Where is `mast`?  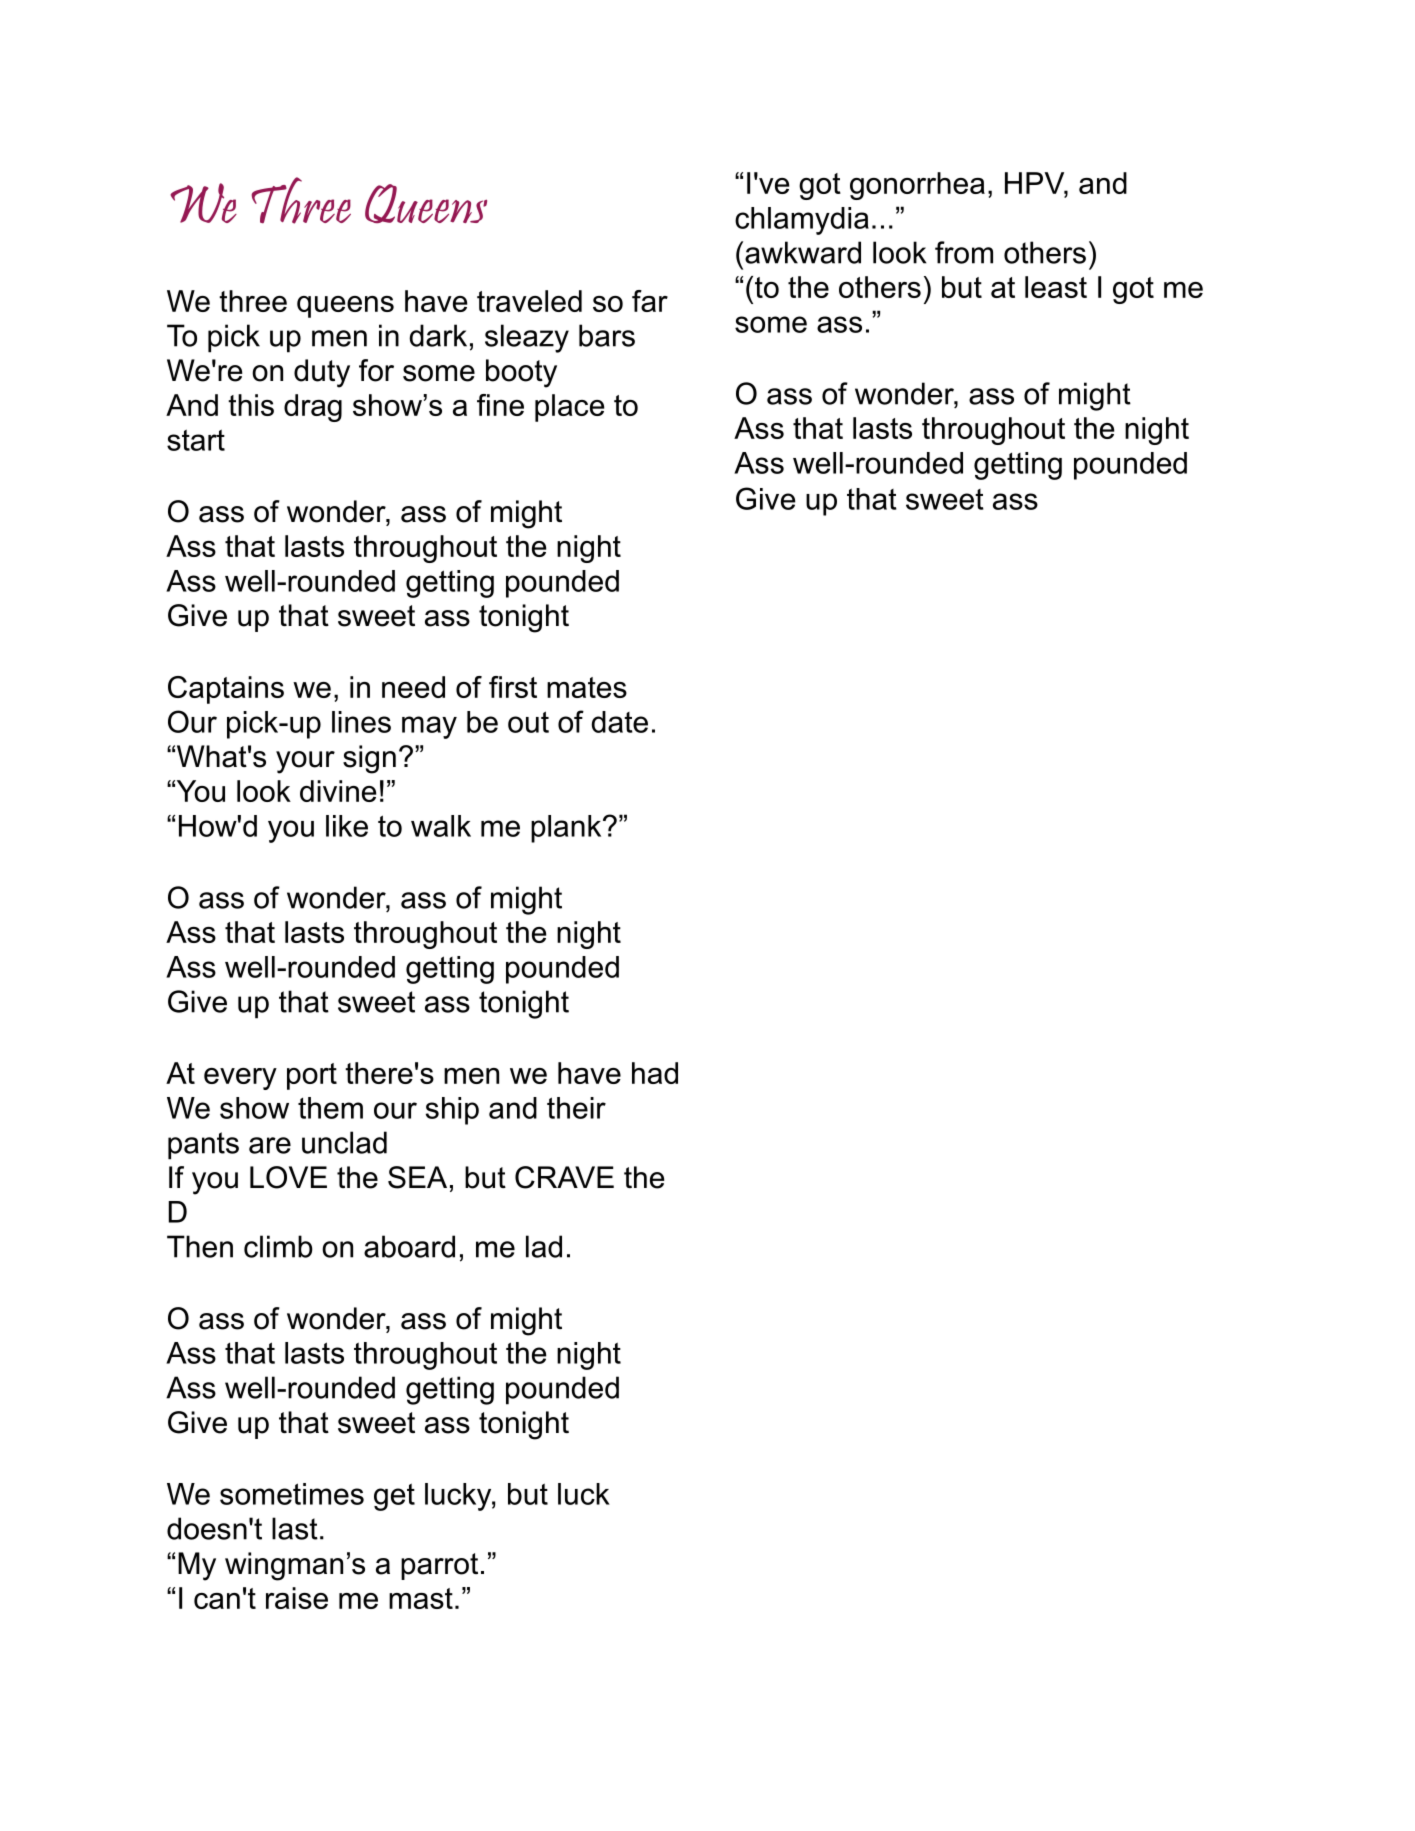
mast is located at coordinates (421, 1598).
